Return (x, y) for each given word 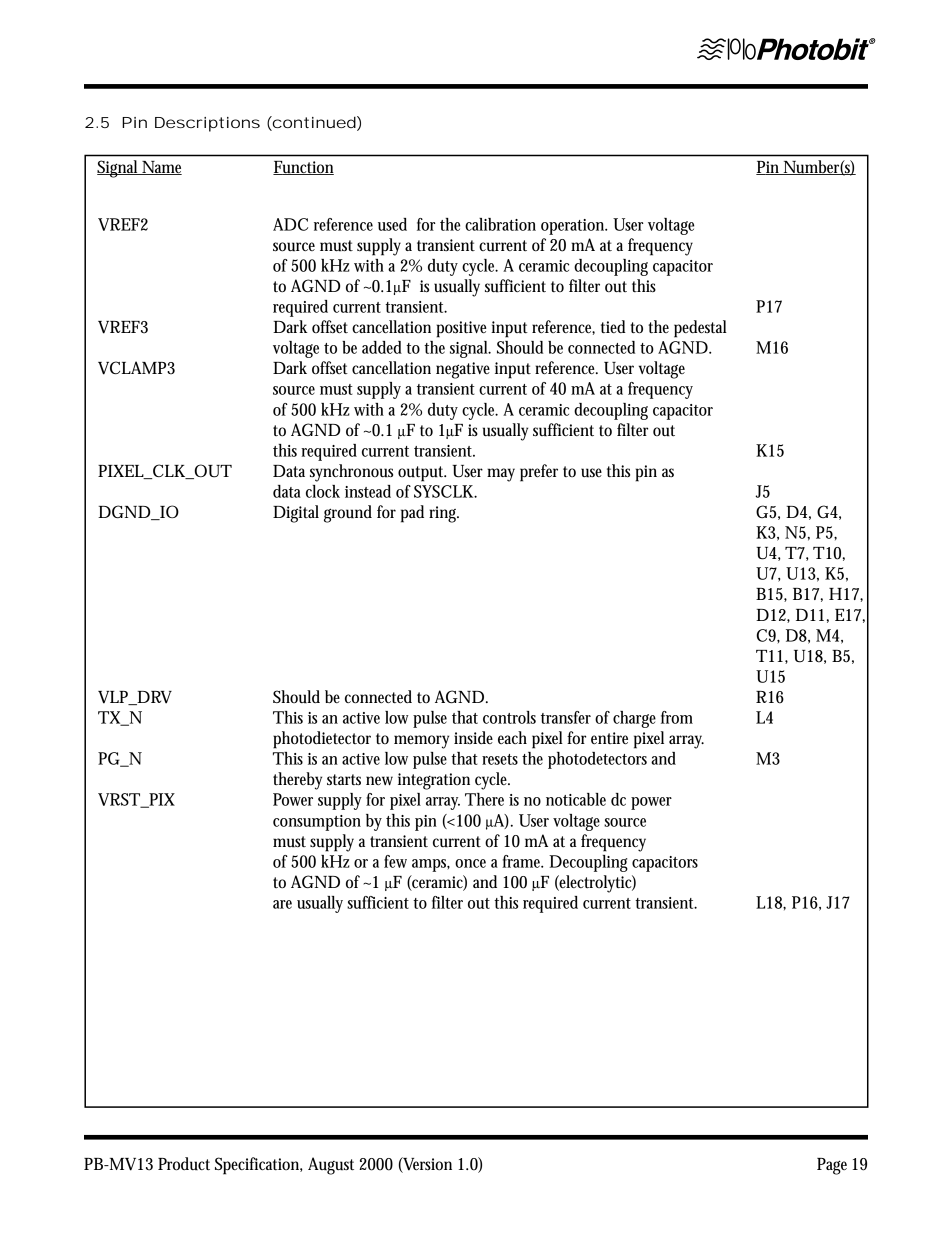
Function (303, 168)
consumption (317, 823)
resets (500, 759)
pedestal (700, 329)
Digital (296, 514)
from (677, 717)
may (501, 475)
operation (574, 227)
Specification (258, 1166)
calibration (500, 224)
